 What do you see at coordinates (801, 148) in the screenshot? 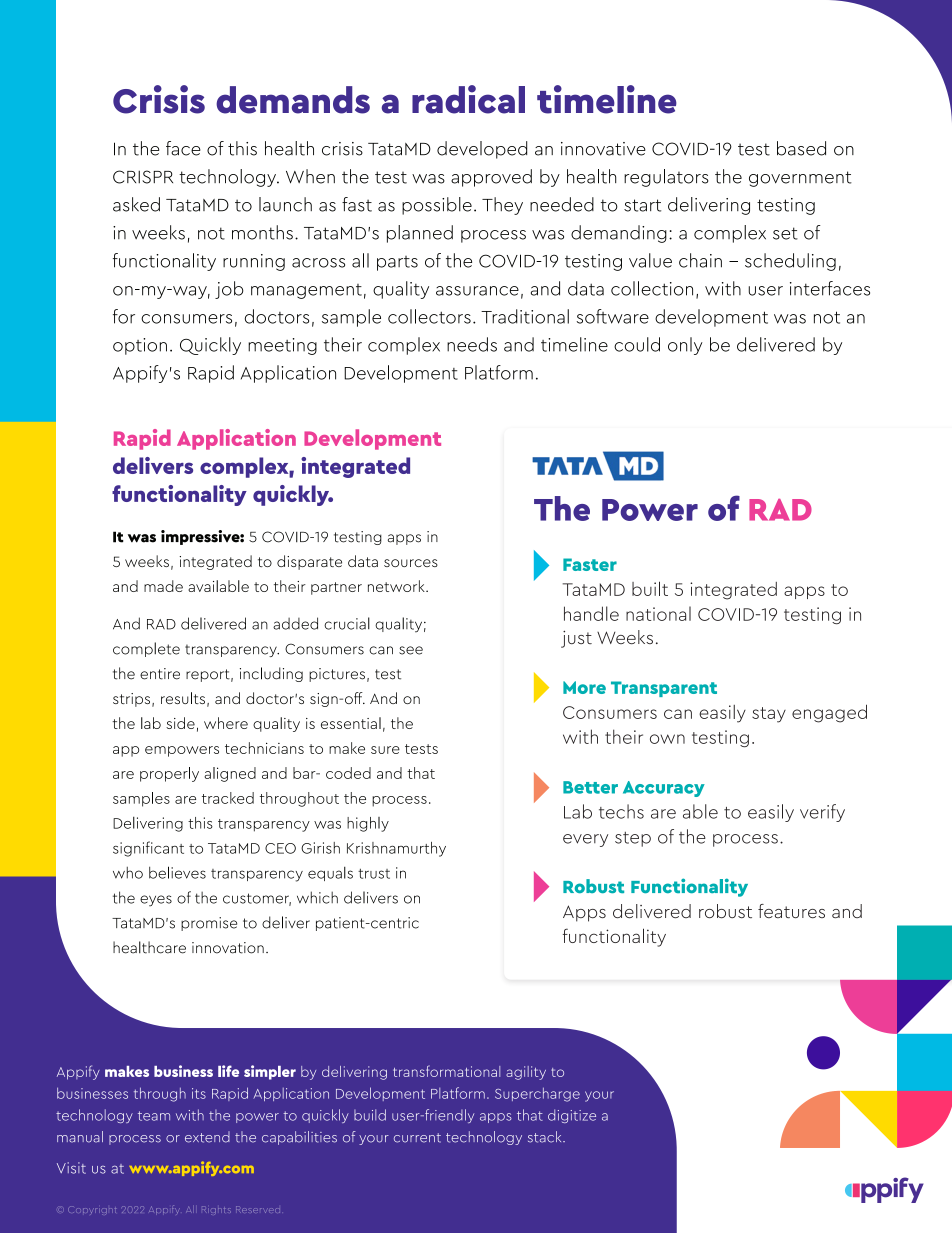
I see `based` at bounding box center [801, 148].
